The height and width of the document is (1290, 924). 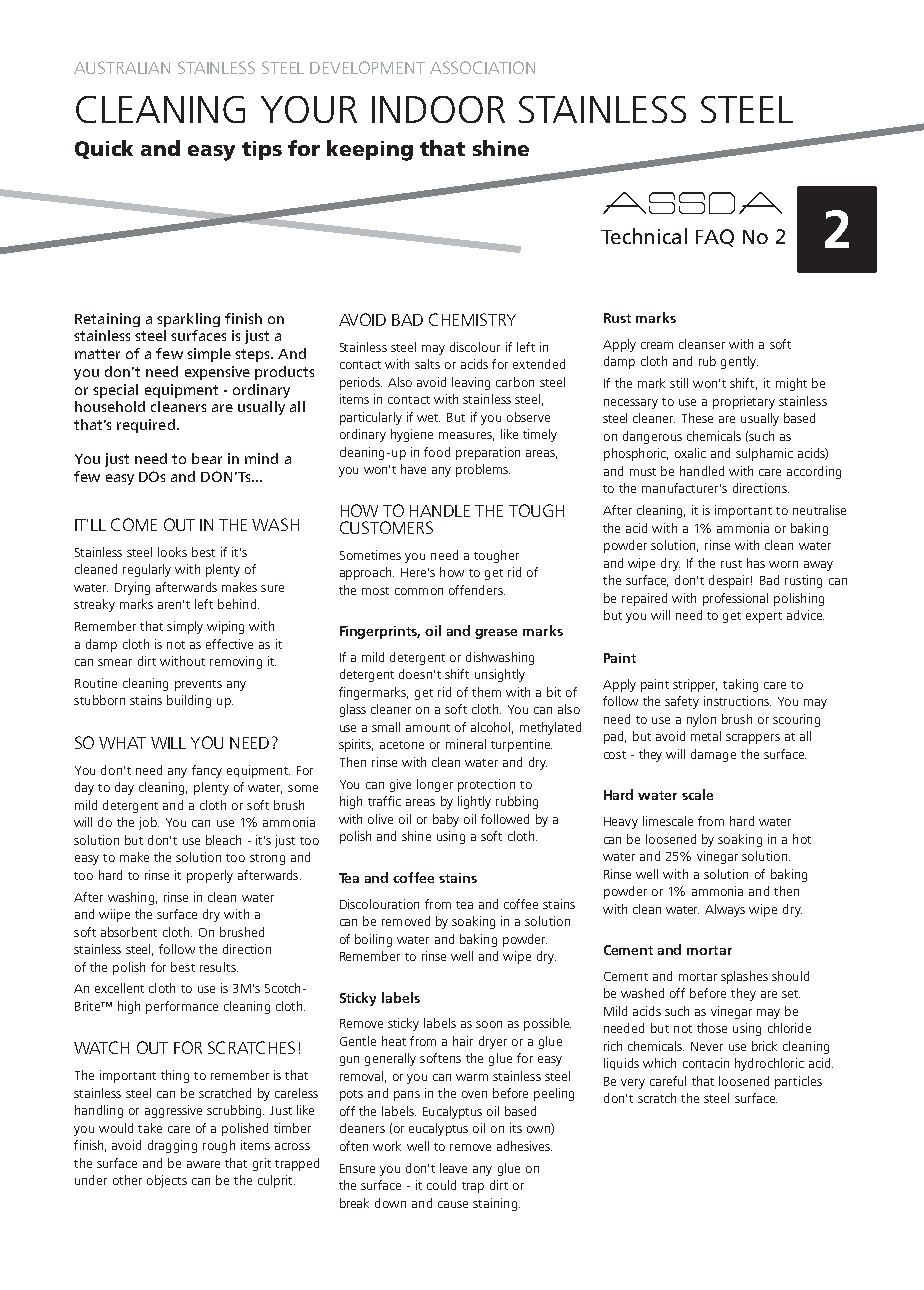 I want to click on CUSTOMERS, so click(x=386, y=527).
